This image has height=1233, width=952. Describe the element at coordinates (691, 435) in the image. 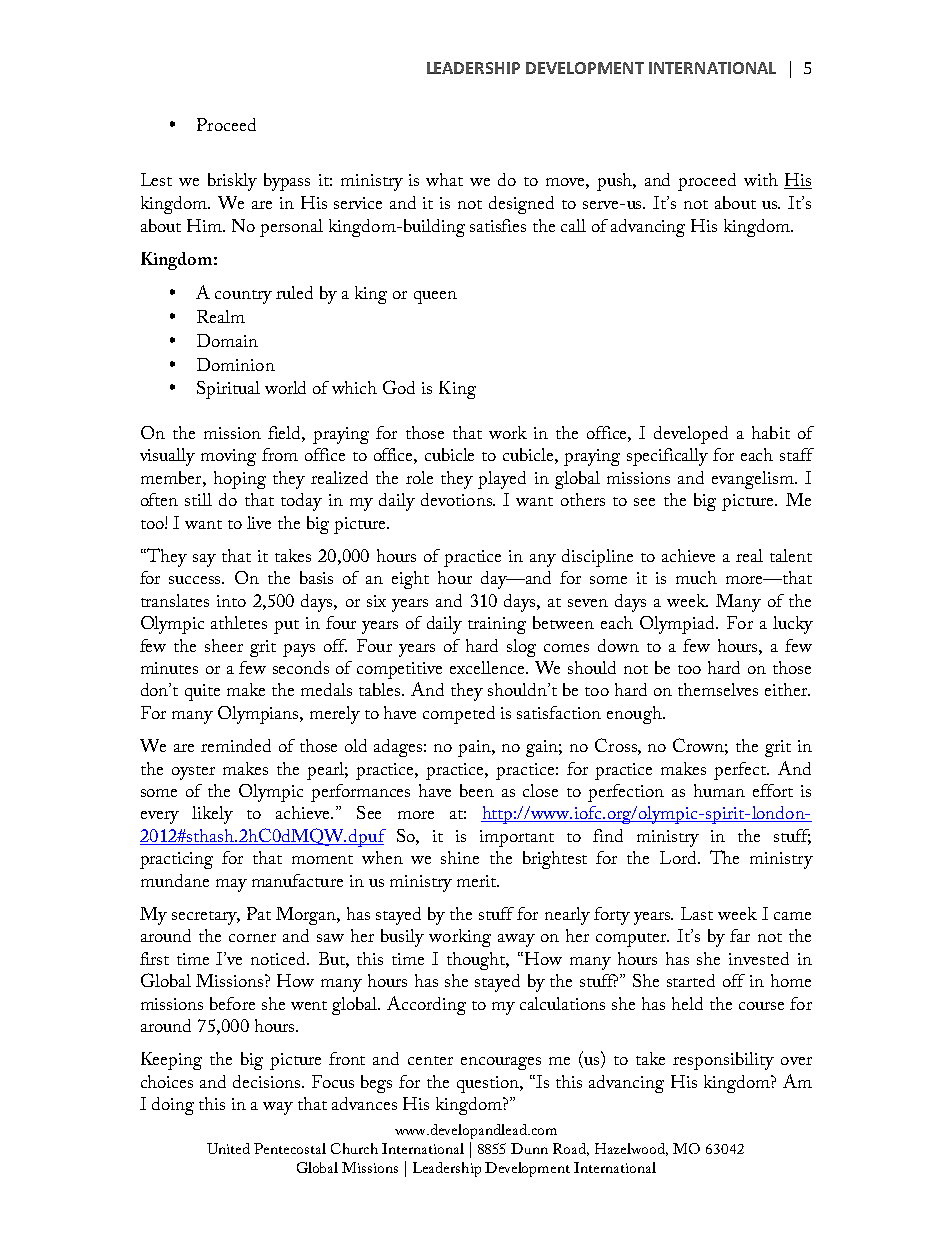

I see `developed` at that location.
